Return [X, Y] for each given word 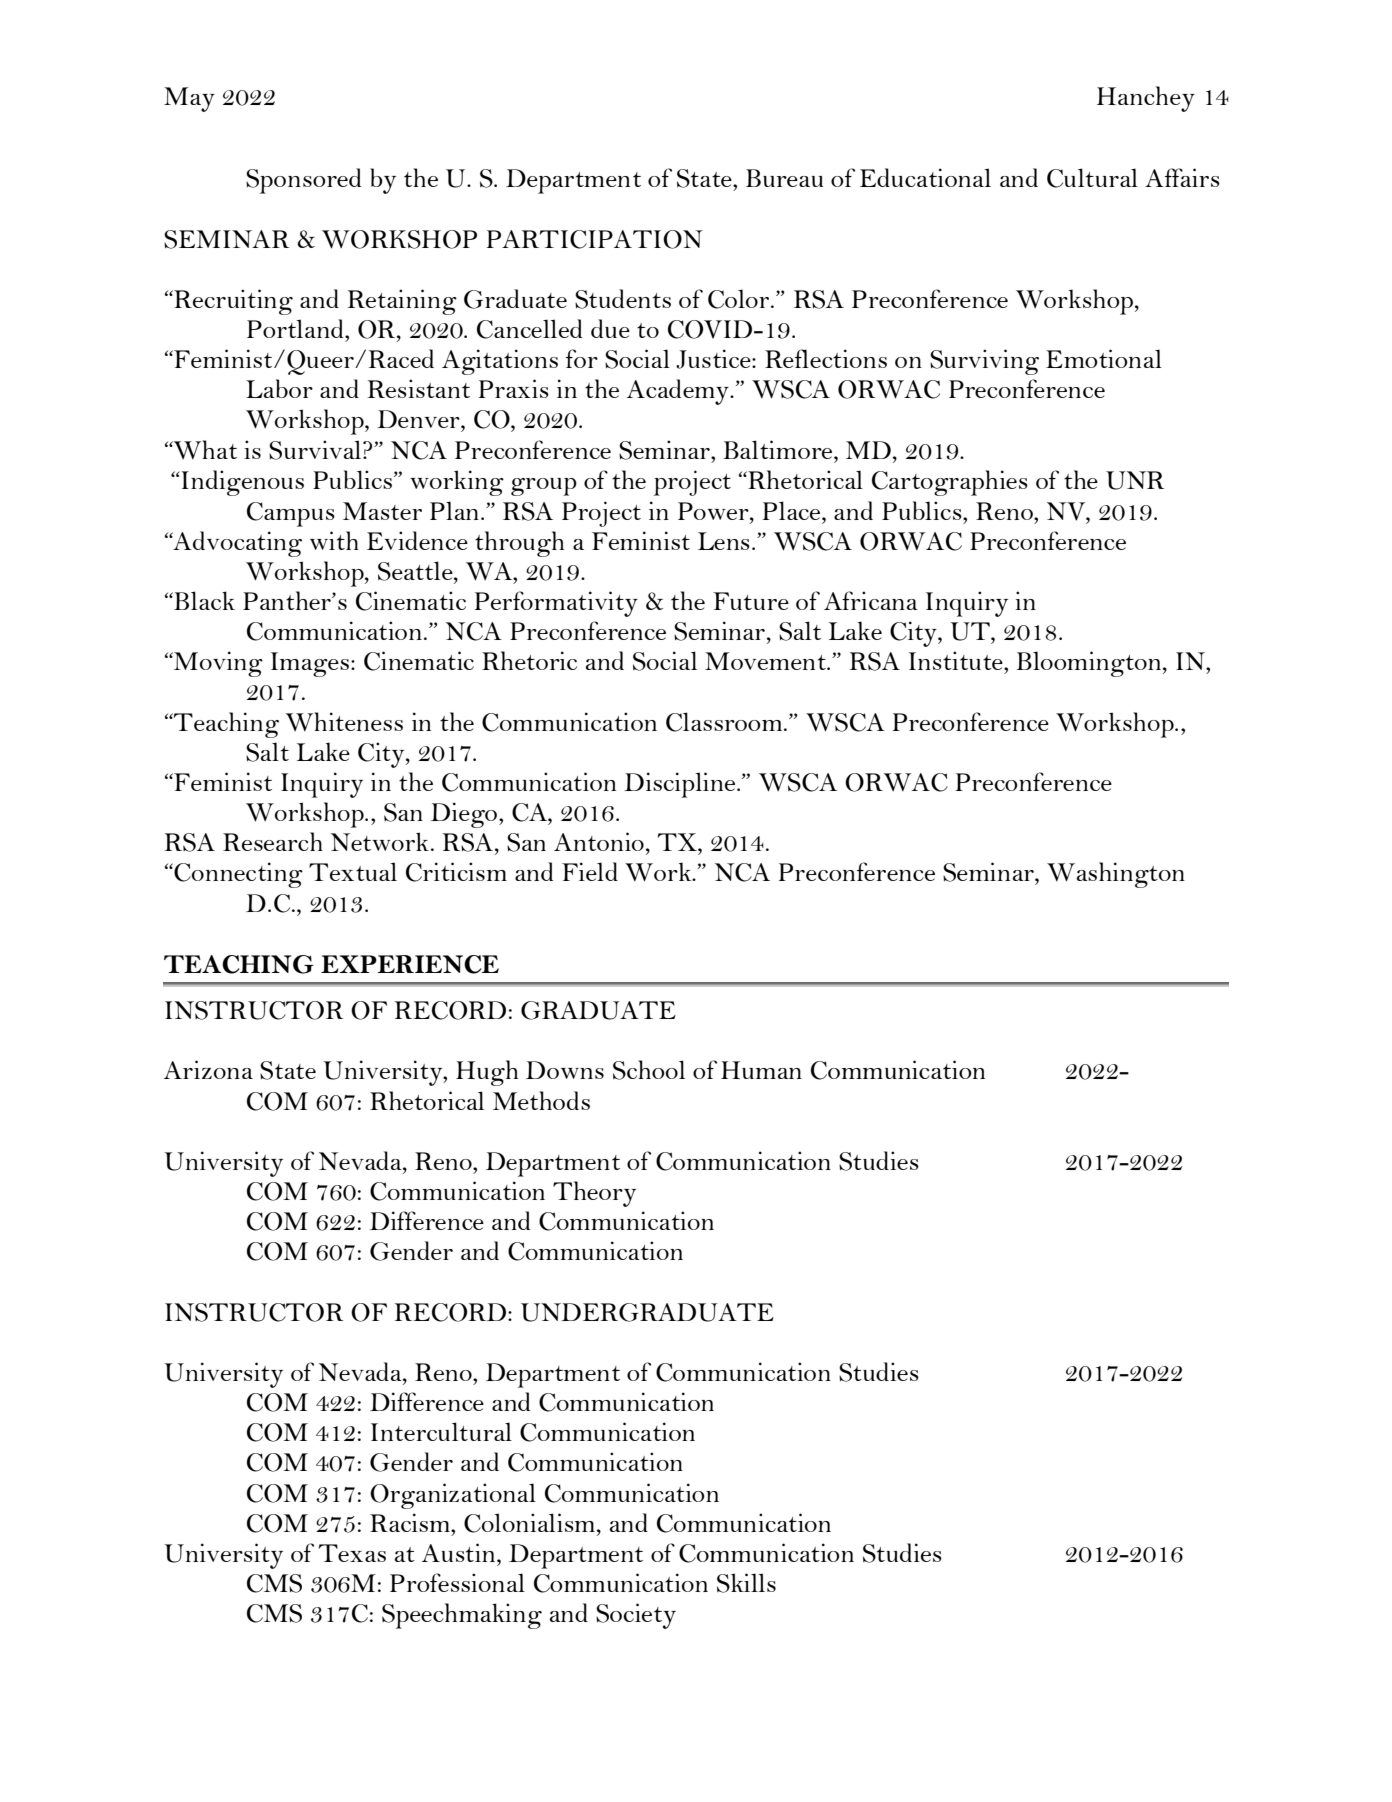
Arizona [208, 1069]
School [649, 1070]
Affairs [1182, 177]
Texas [352, 1553]
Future [751, 601]
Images [310, 664]
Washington [1116, 875]
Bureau [784, 178]
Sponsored [303, 181]
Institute [957, 660]
